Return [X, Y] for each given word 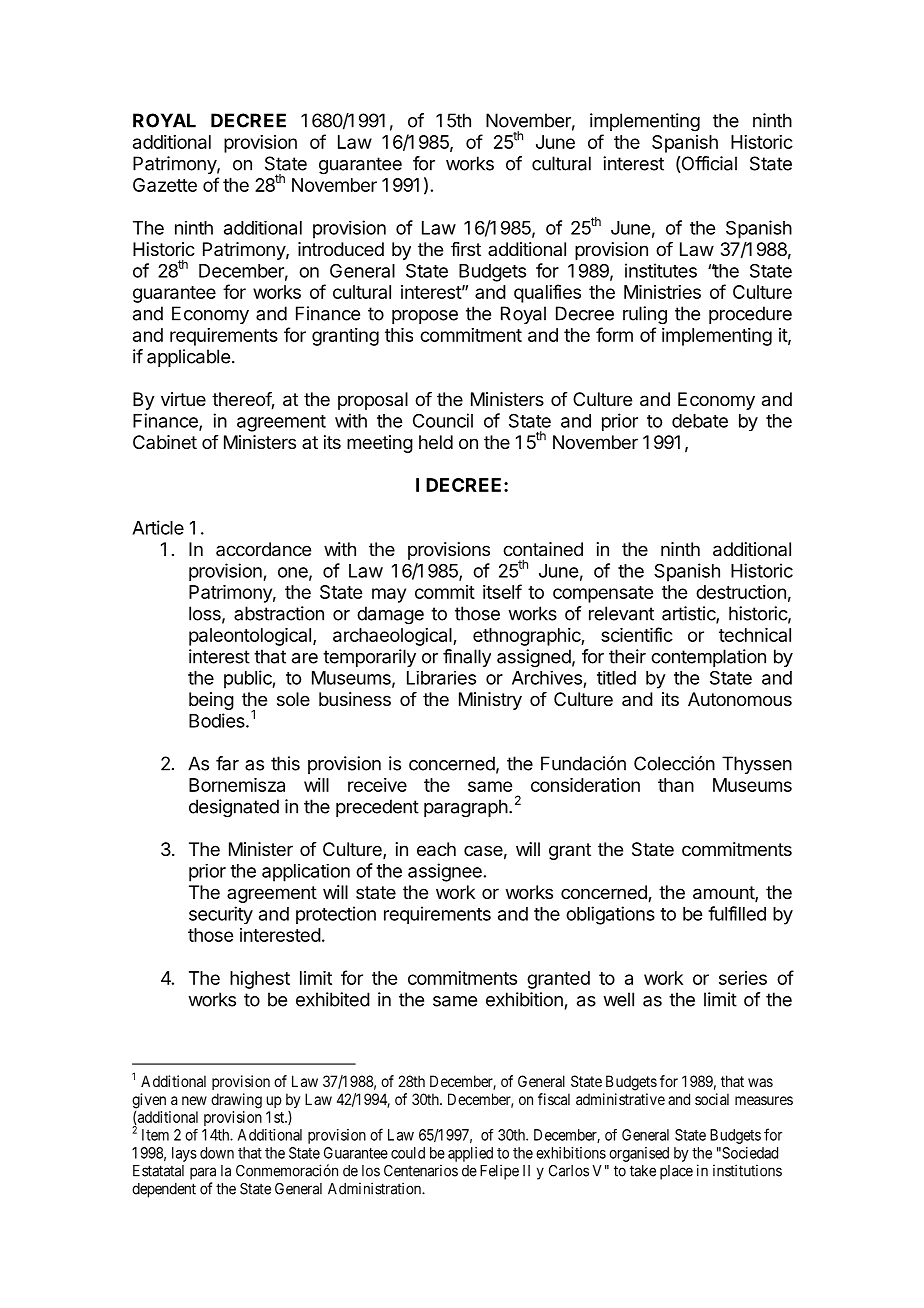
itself [502, 591]
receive [377, 785]
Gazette [165, 185]
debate [700, 421]
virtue [183, 399]
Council [443, 420]
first [466, 249]
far [227, 763]
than [676, 785]
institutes [661, 270]
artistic [689, 614]
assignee [445, 872]
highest [260, 980]
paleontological [250, 637]
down [217, 1153]
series [743, 978]
